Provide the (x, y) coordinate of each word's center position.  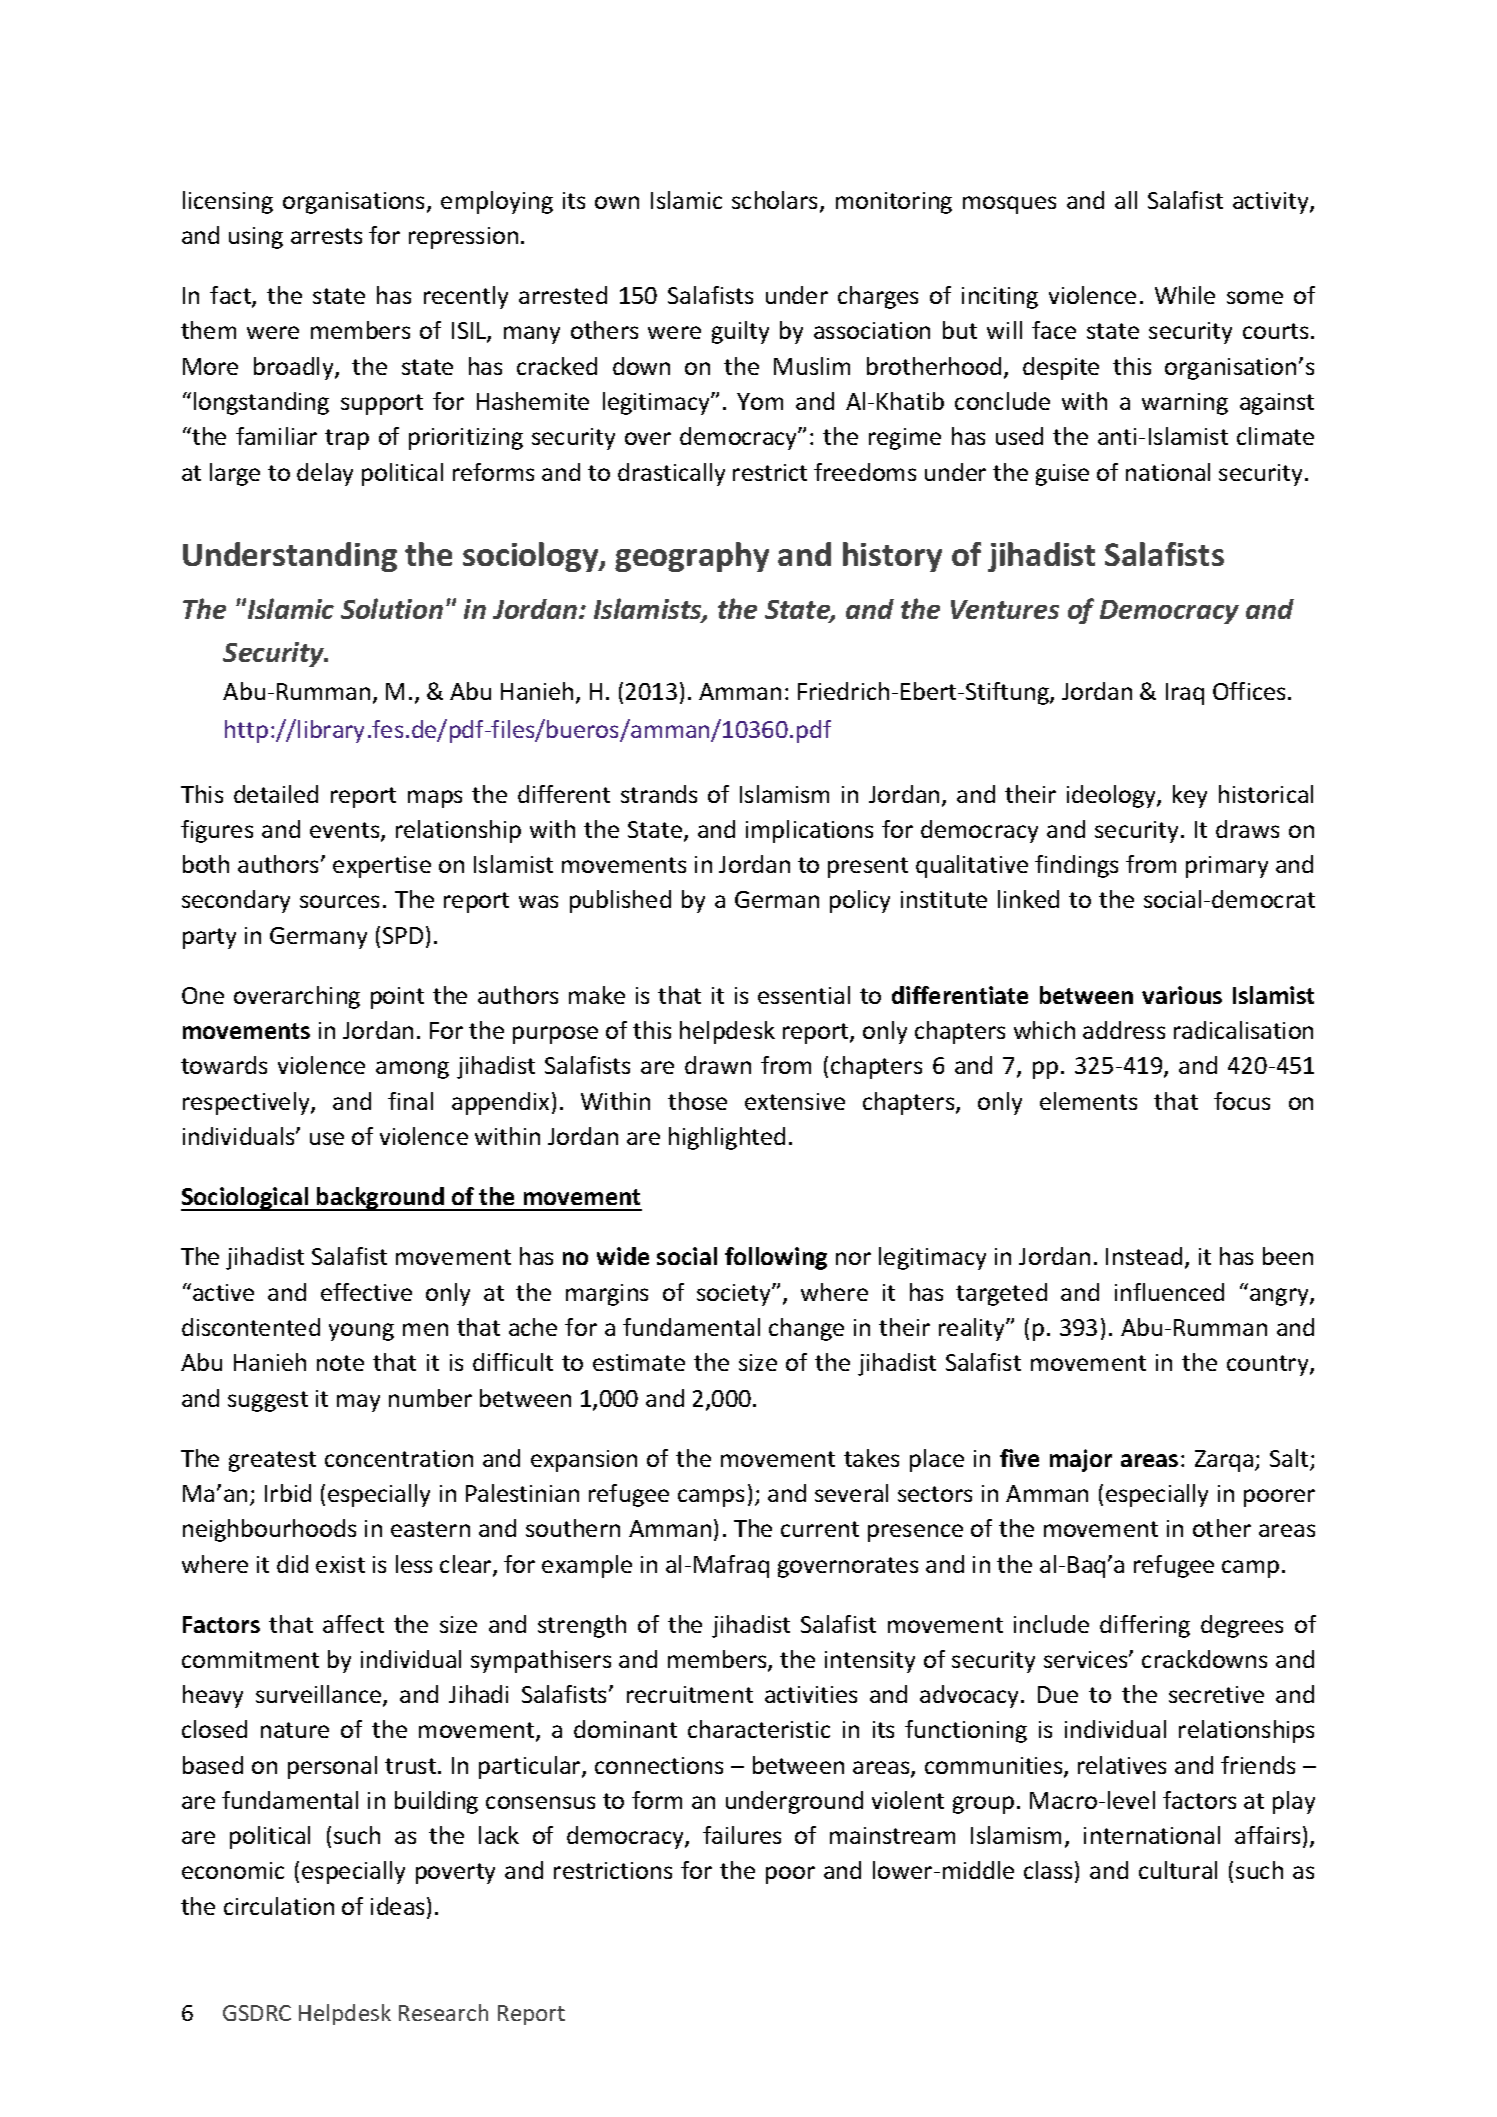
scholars (776, 201)
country (1269, 1365)
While (1185, 295)
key (1190, 796)
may (358, 1403)
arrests (326, 236)
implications (809, 831)
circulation (279, 1906)
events (346, 831)
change (806, 1329)
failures (742, 1835)
